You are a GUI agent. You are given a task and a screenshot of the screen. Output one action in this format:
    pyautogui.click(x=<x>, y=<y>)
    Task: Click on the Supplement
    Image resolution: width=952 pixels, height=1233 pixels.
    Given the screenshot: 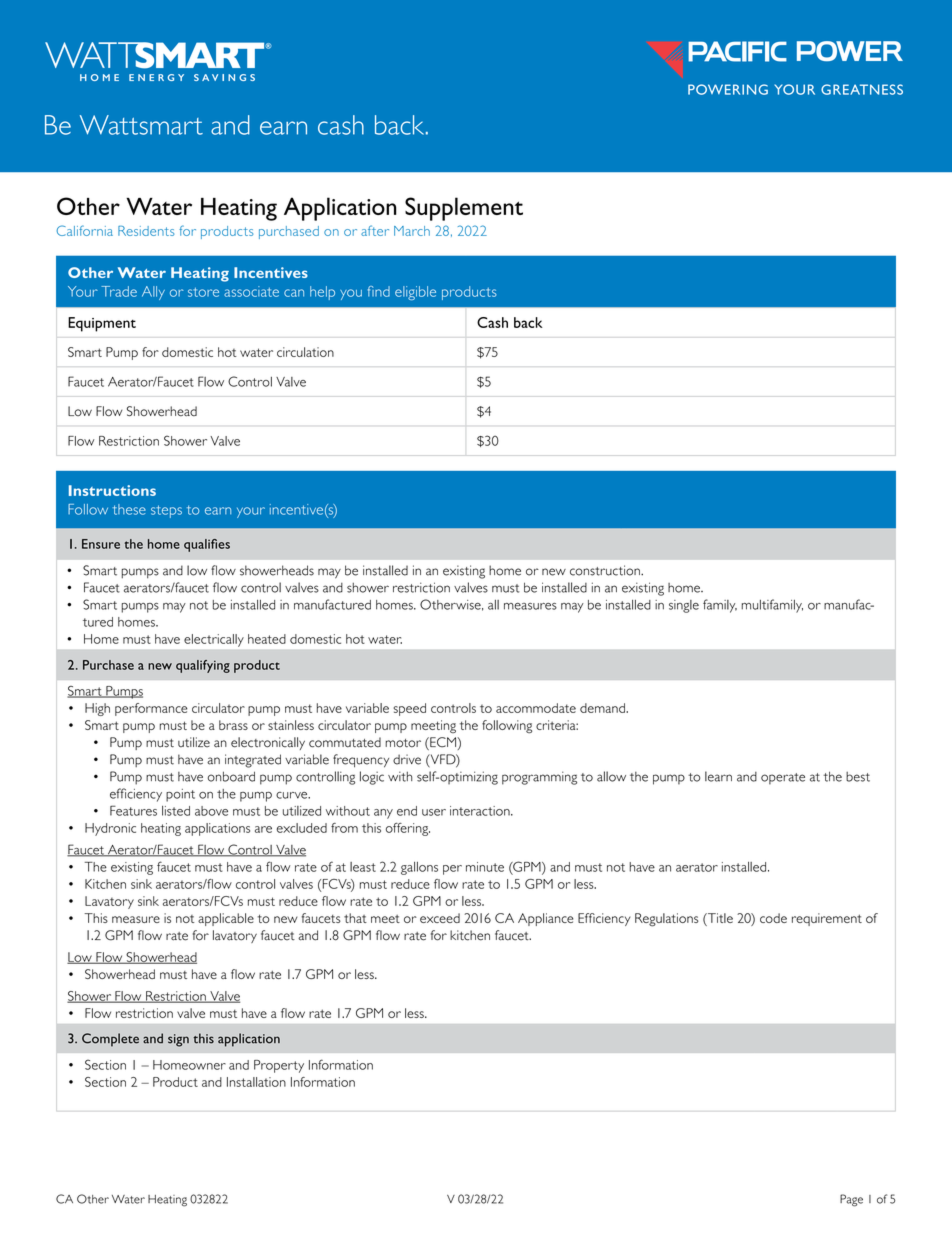 What is the action you would take?
    pyautogui.click(x=464, y=209)
